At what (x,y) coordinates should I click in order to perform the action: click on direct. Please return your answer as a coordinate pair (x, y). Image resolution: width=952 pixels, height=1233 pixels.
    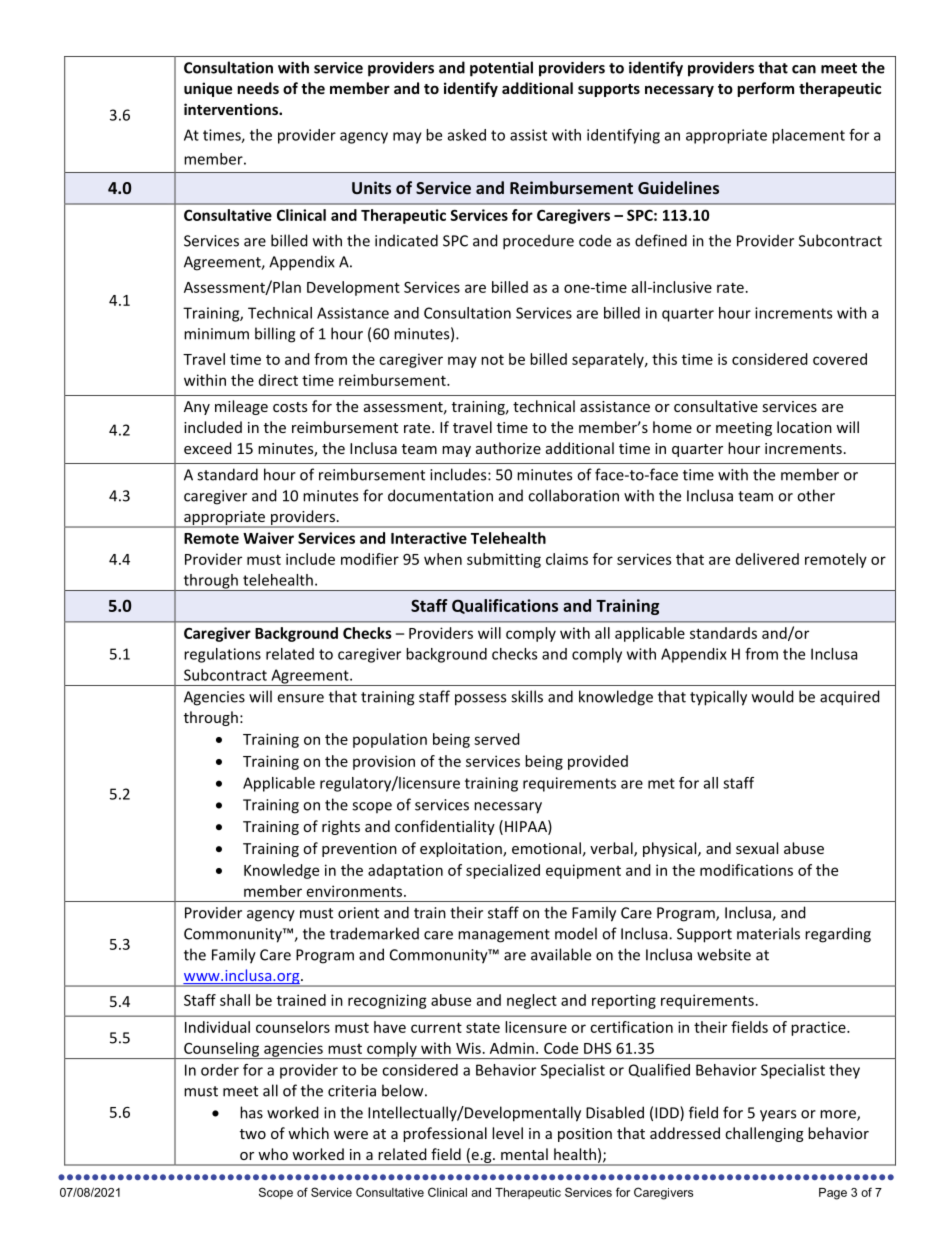
    Looking at the image, I should click on (278, 380).
